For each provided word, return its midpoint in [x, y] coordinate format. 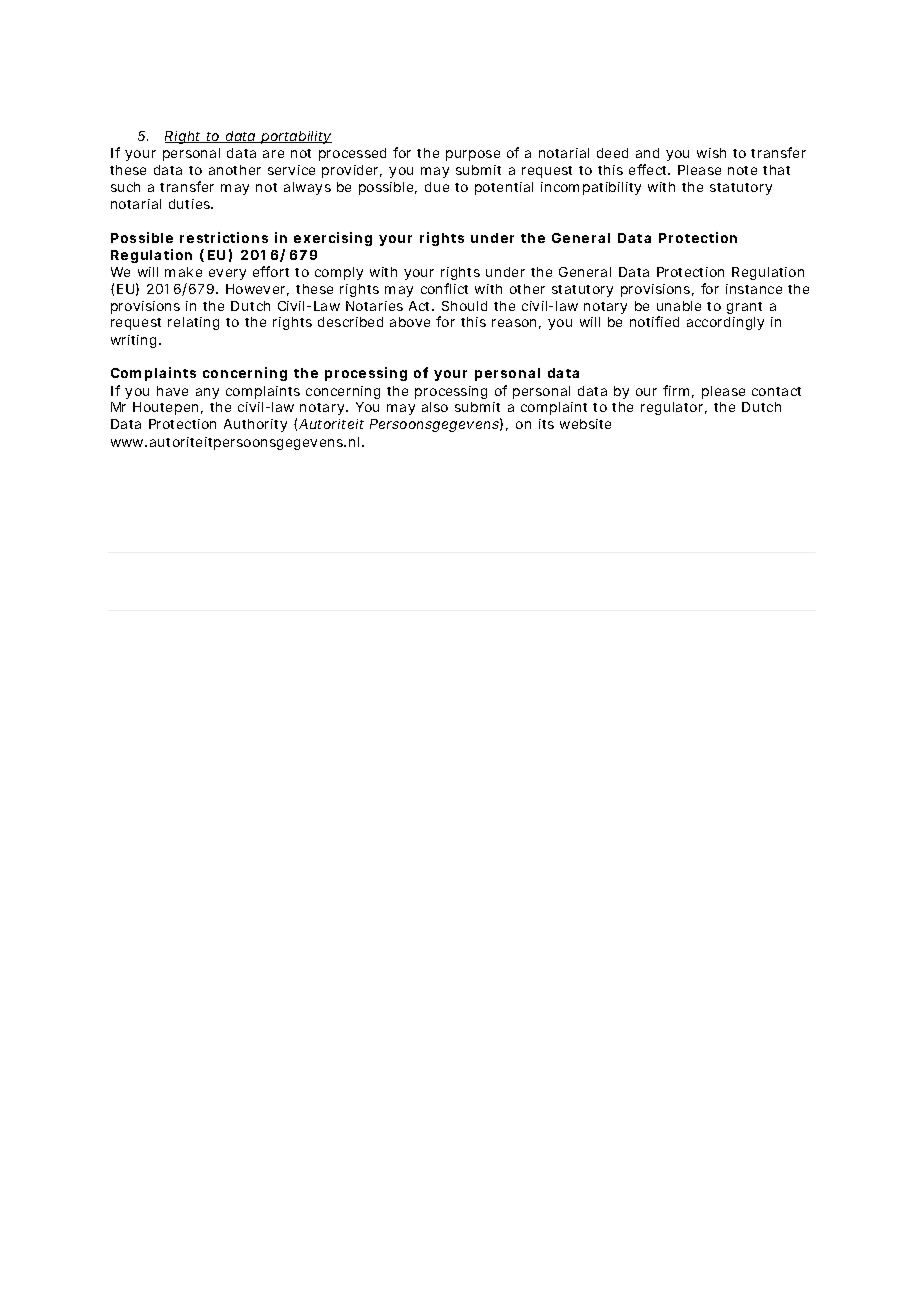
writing [133, 341]
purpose [473, 155]
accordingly [725, 323]
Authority [255, 425]
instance [754, 289]
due [437, 187]
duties [191, 204]
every [227, 274]
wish [711, 153]
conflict [444, 288]
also [435, 407]
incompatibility [591, 188]
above [410, 322]
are [273, 154]
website [585, 424]
